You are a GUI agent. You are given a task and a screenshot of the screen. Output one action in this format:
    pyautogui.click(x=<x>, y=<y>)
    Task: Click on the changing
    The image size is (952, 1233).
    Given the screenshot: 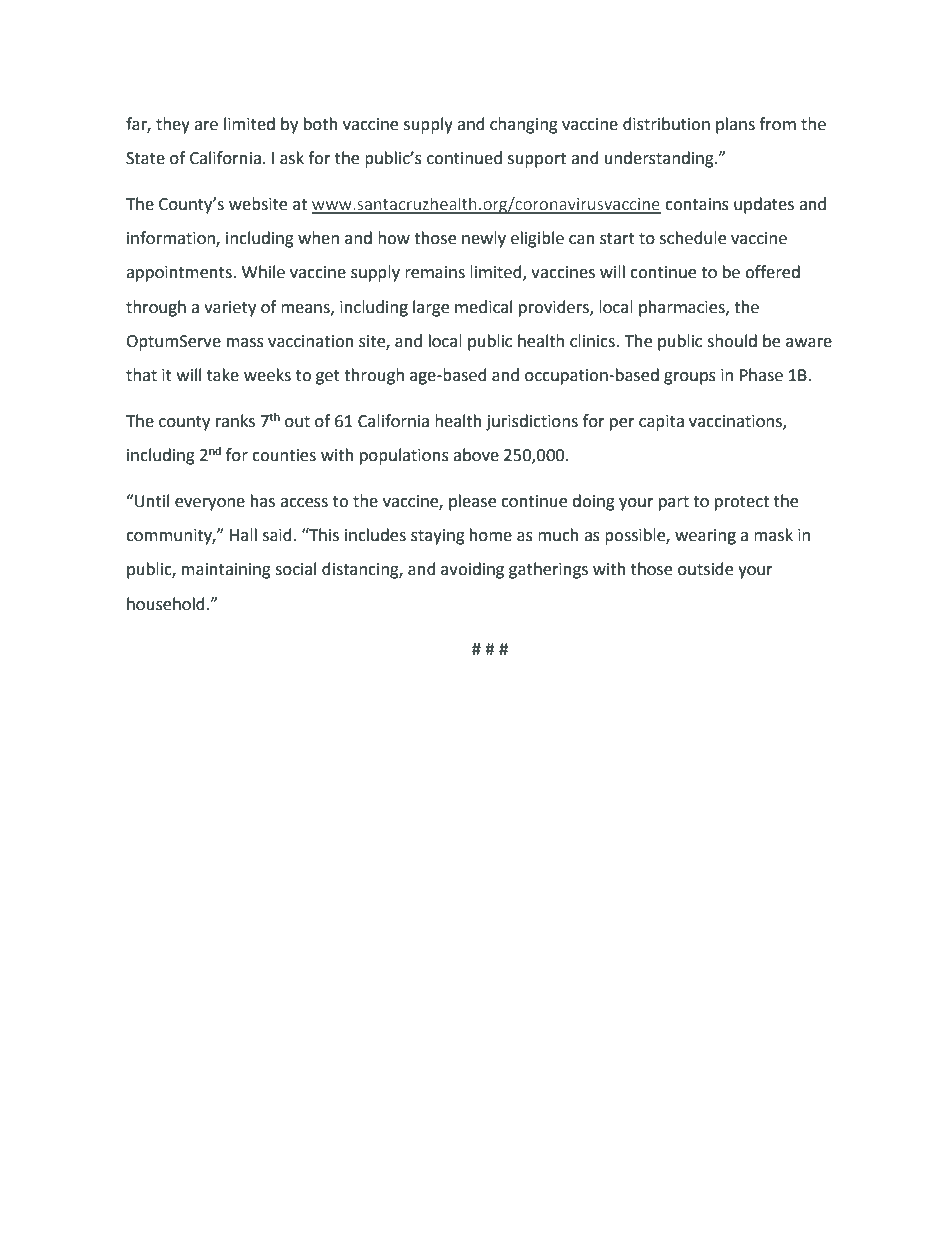 What is the action you would take?
    pyautogui.click(x=524, y=125)
